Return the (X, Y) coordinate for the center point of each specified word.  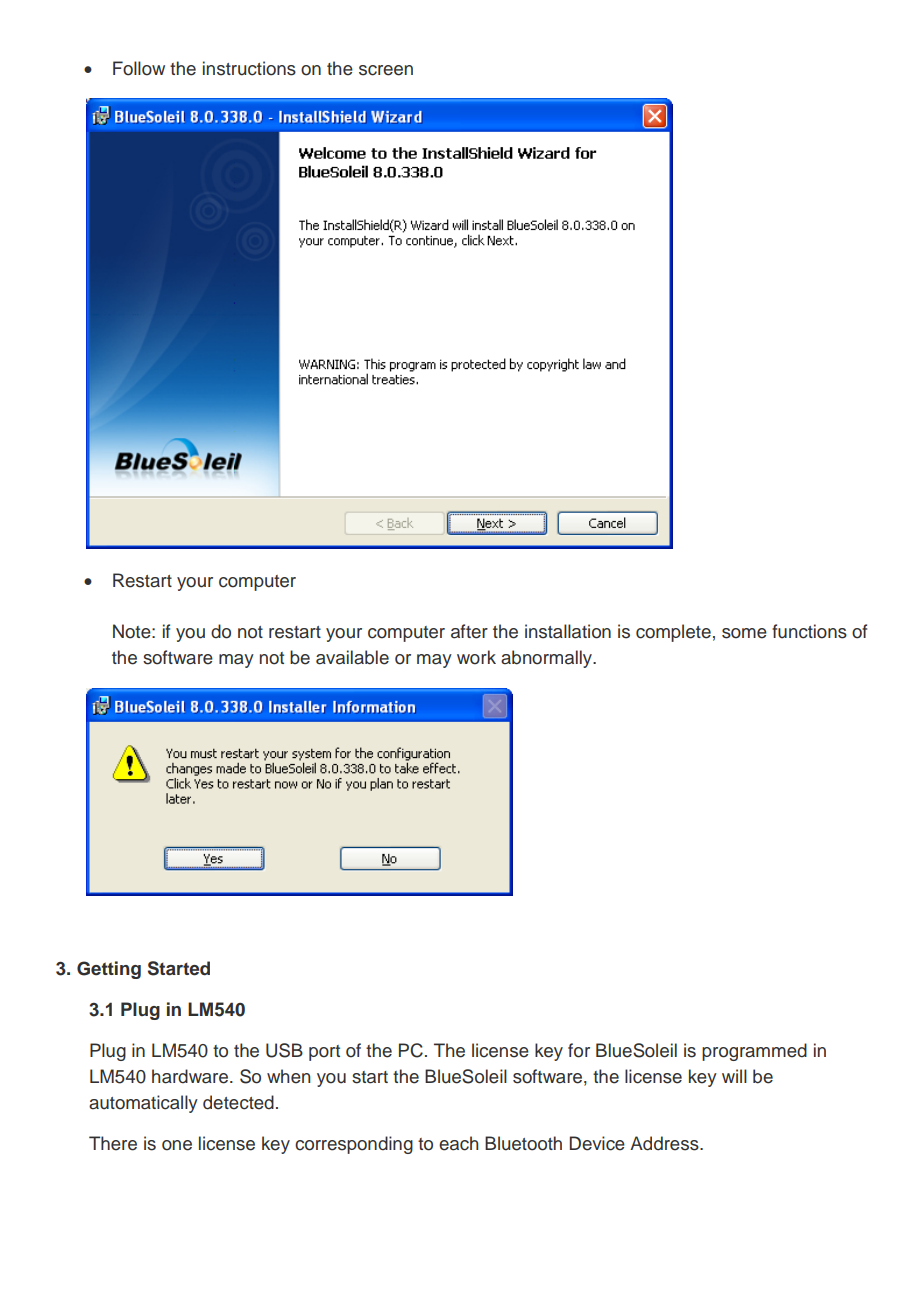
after (469, 631)
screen (386, 70)
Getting (109, 970)
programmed (754, 1052)
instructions (249, 68)
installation (568, 631)
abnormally (548, 659)
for (579, 1050)
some (744, 633)
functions (809, 631)
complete (673, 633)
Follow (139, 68)
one (177, 1145)
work (476, 657)
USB (284, 1050)
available (352, 657)
